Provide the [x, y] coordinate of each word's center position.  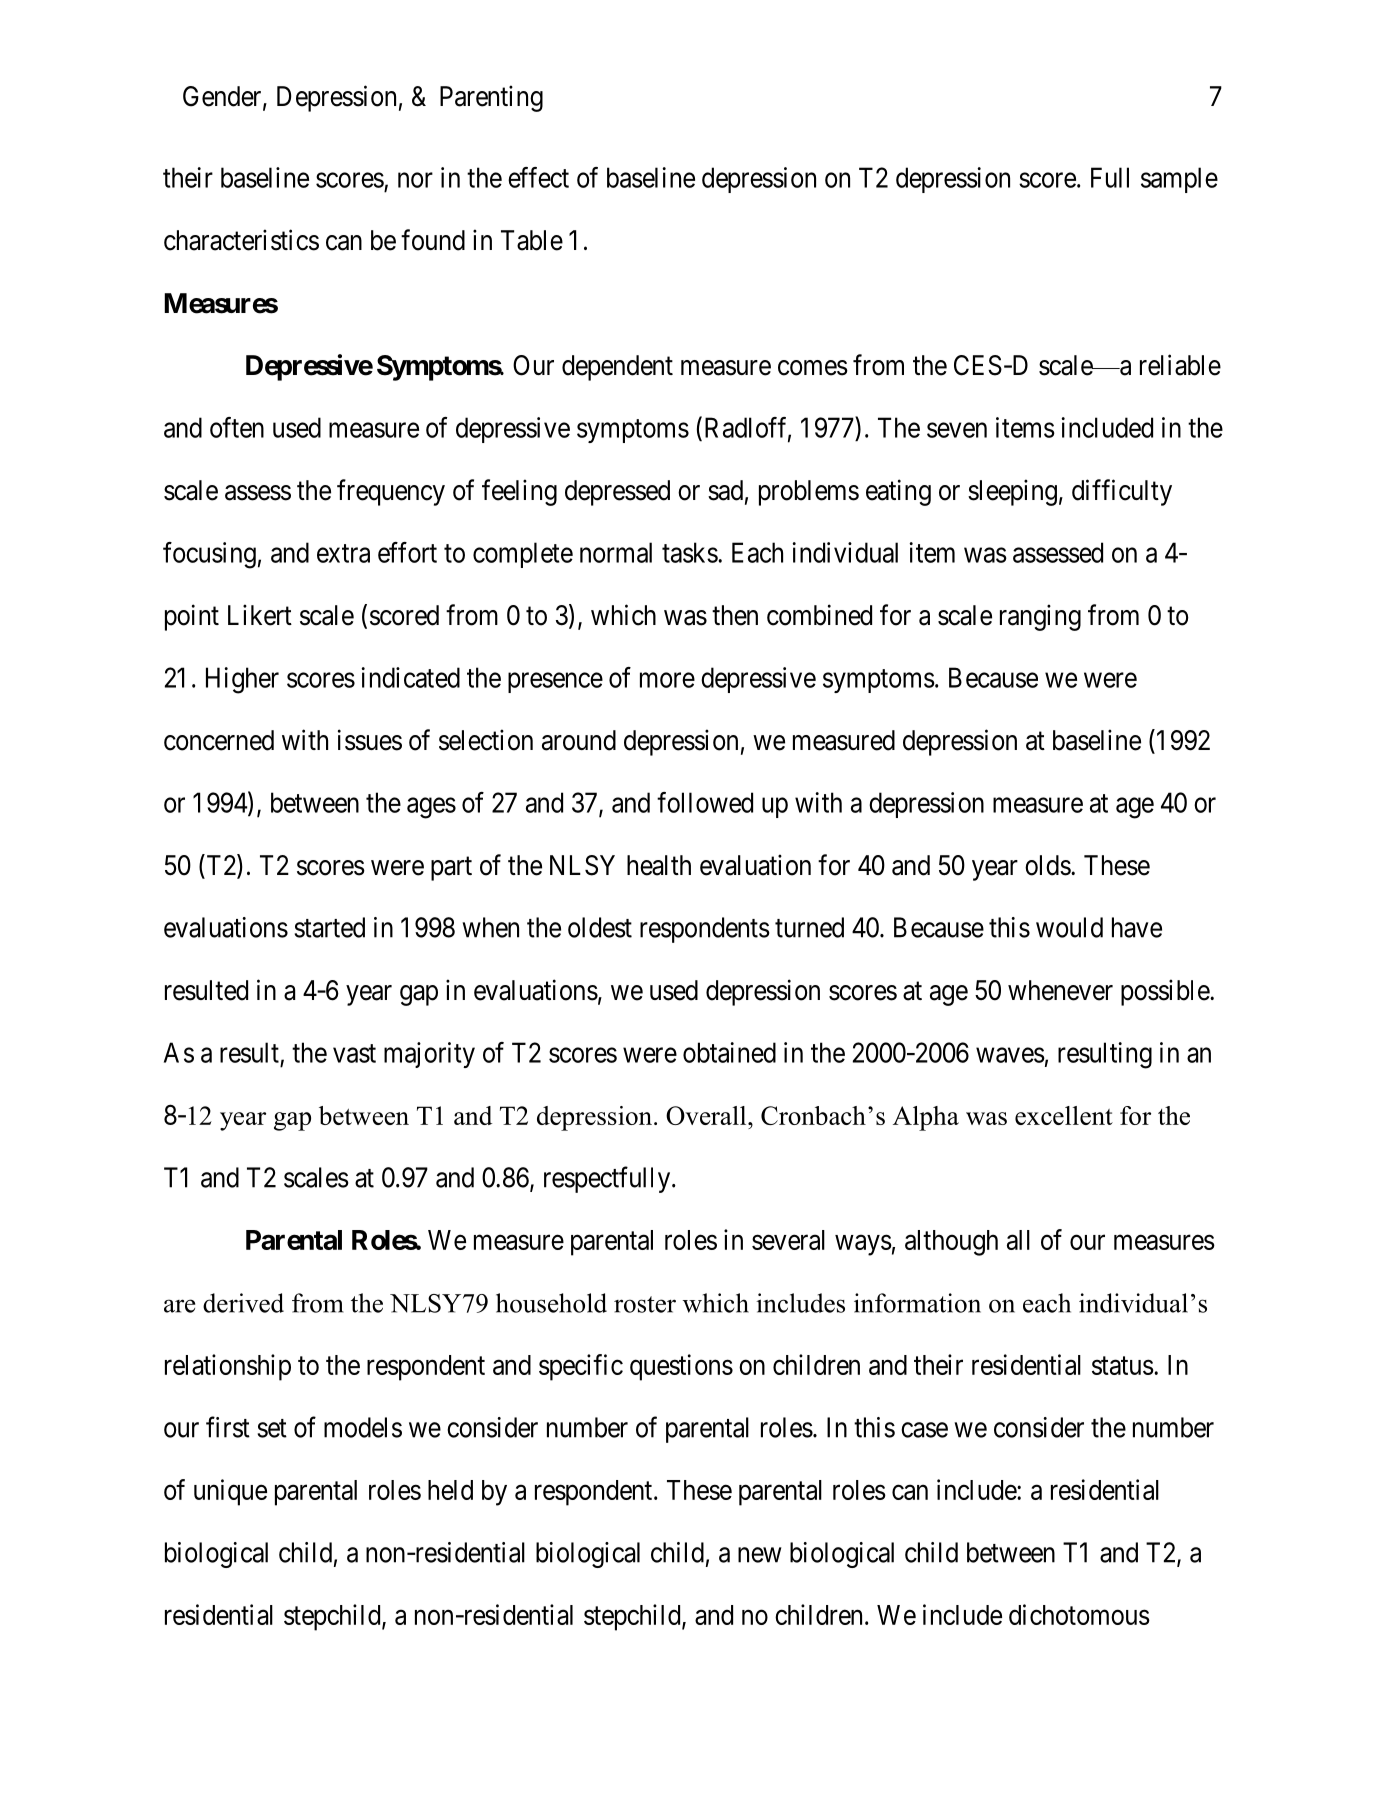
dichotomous [1079, 1614]
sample [1179, 180]
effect [538, 177]
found [433, 240]
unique [230, 1492]
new [760, 1555]
